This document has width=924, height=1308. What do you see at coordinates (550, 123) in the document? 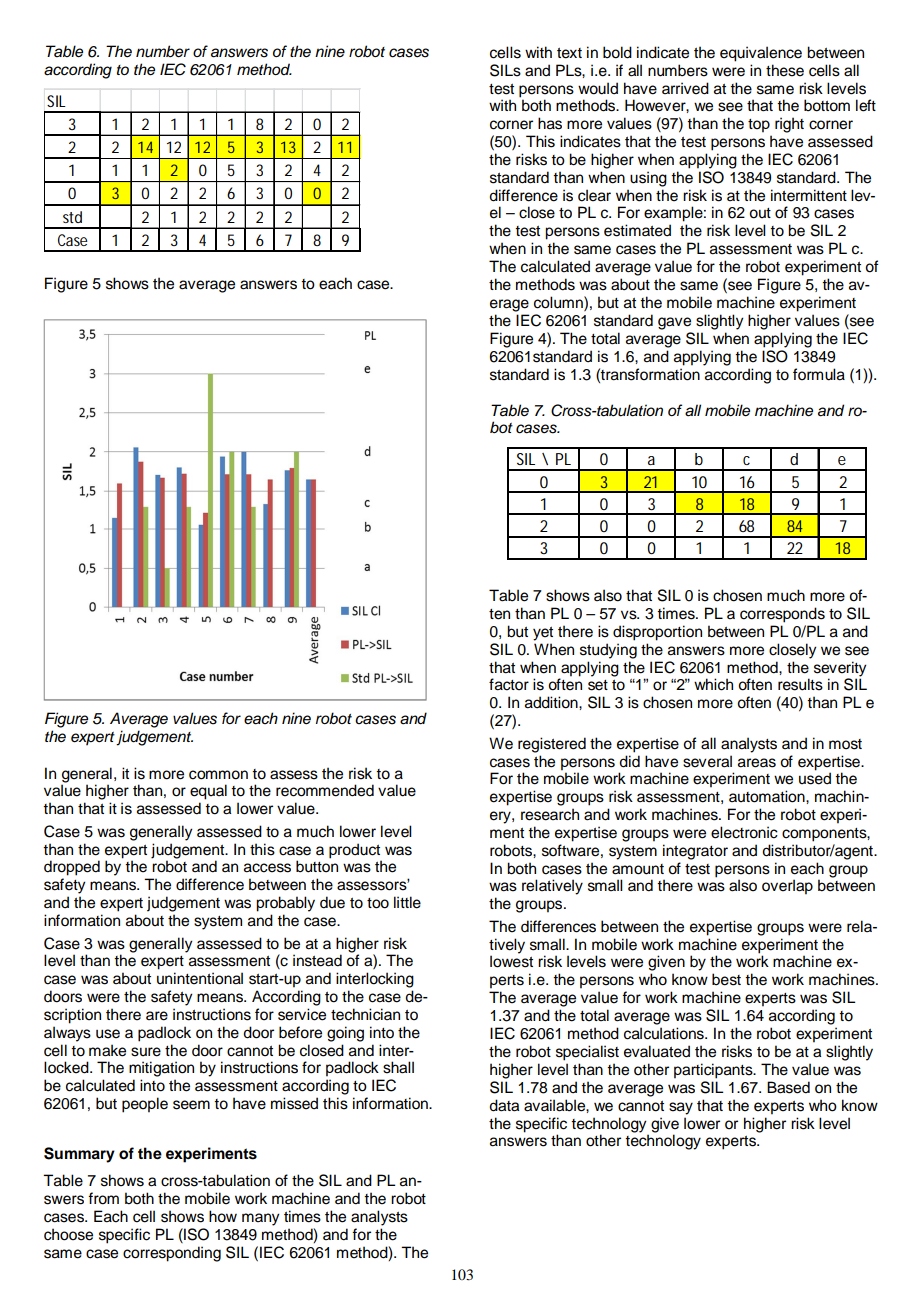
I see `has` at bounding box center [550, 123].
